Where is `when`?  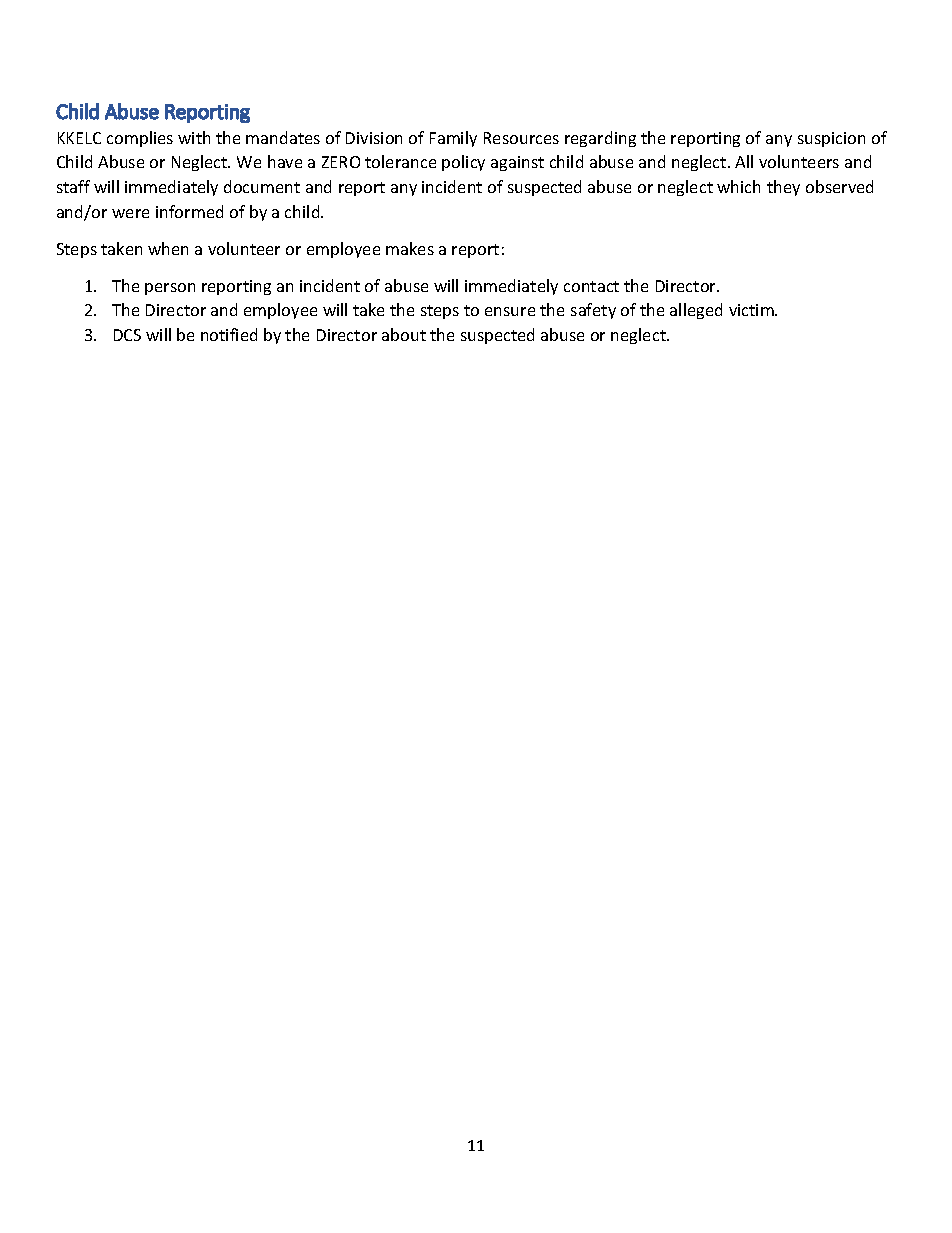
when is located at coordinates (168, 248).
